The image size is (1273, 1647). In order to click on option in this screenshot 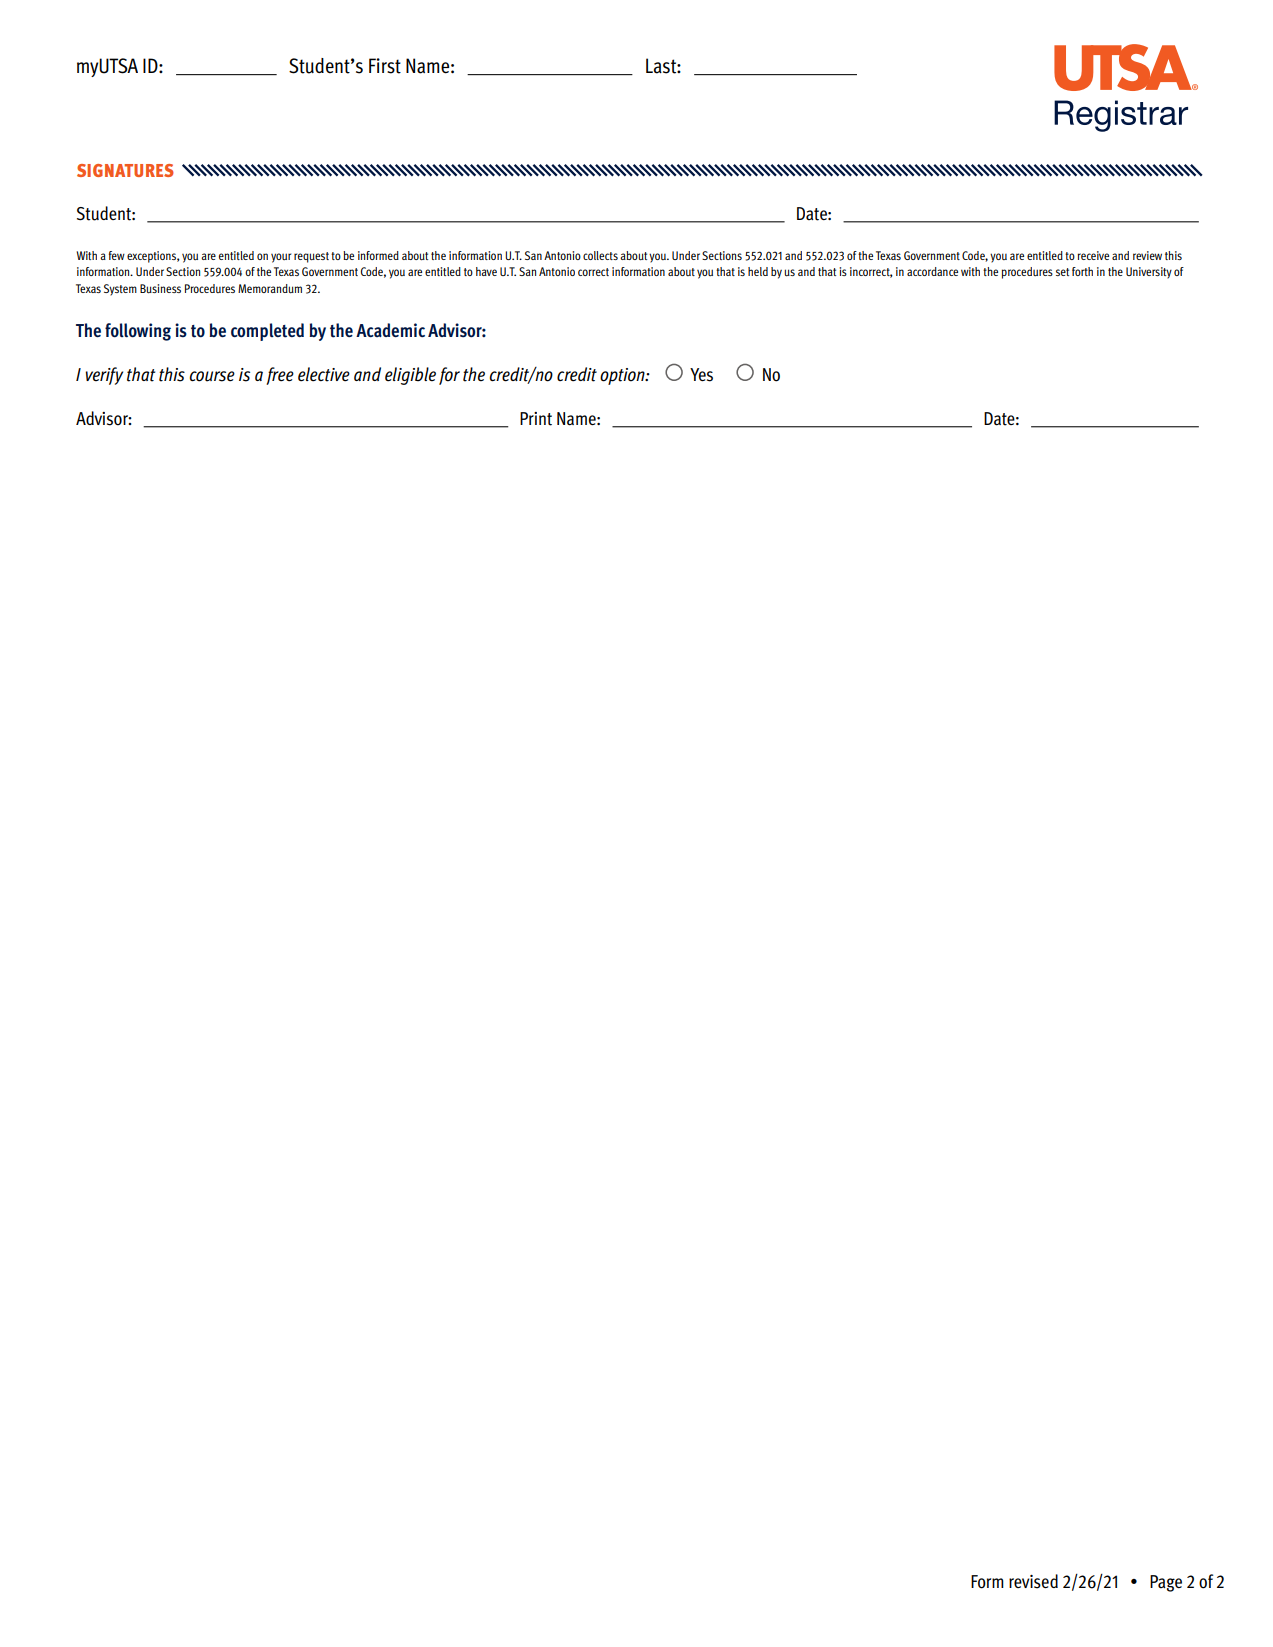, I will do `click(623, 376)`.
